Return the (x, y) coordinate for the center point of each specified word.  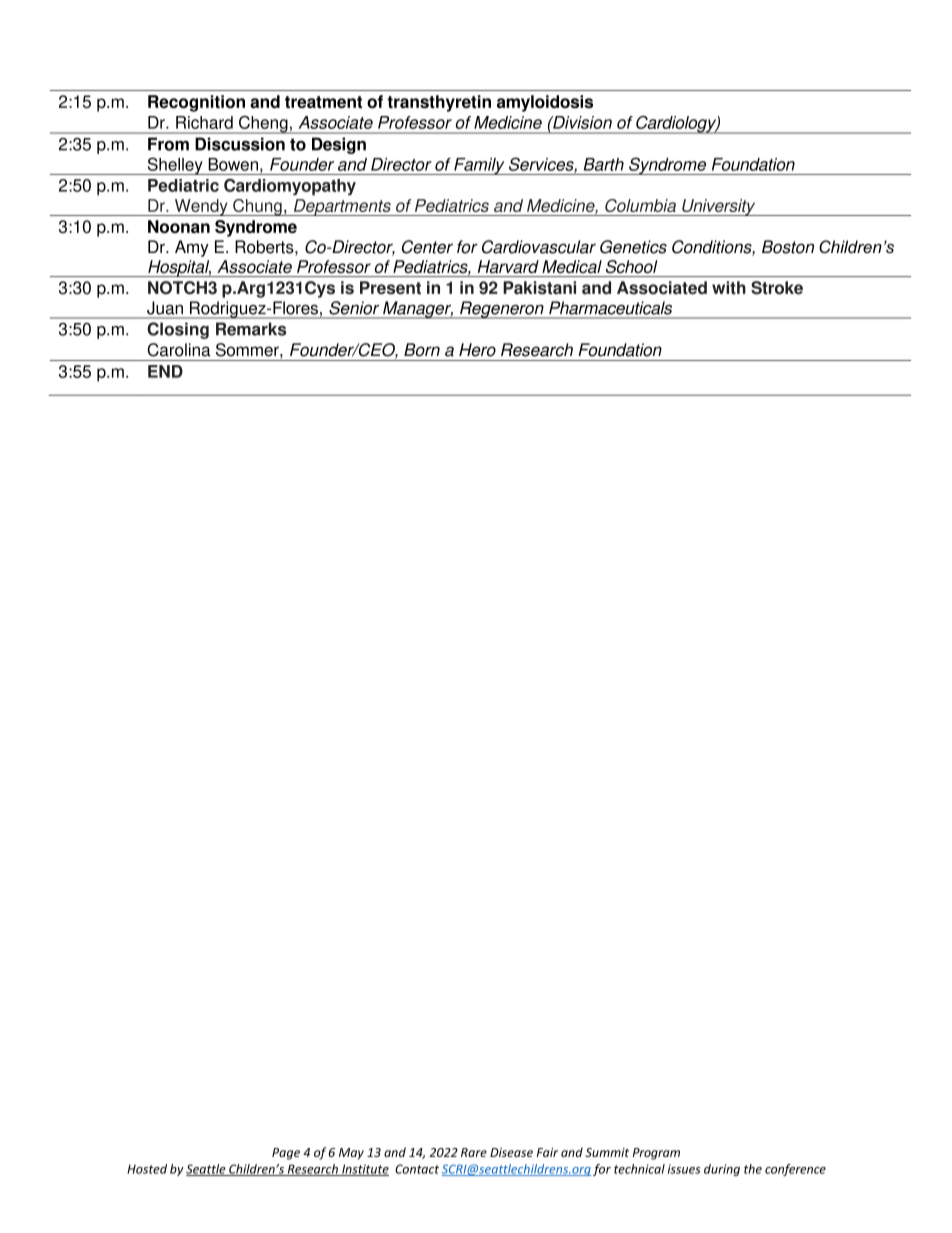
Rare (474, 1152)
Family (479, 166)
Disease (511, 1152)
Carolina (179, 350)
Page (286, 1154)
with (729, 288)
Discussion (240, 144)
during (722, 1170)
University (719, 207)
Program (656, 1154)
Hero (477, 350)
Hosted (147, 1169)
